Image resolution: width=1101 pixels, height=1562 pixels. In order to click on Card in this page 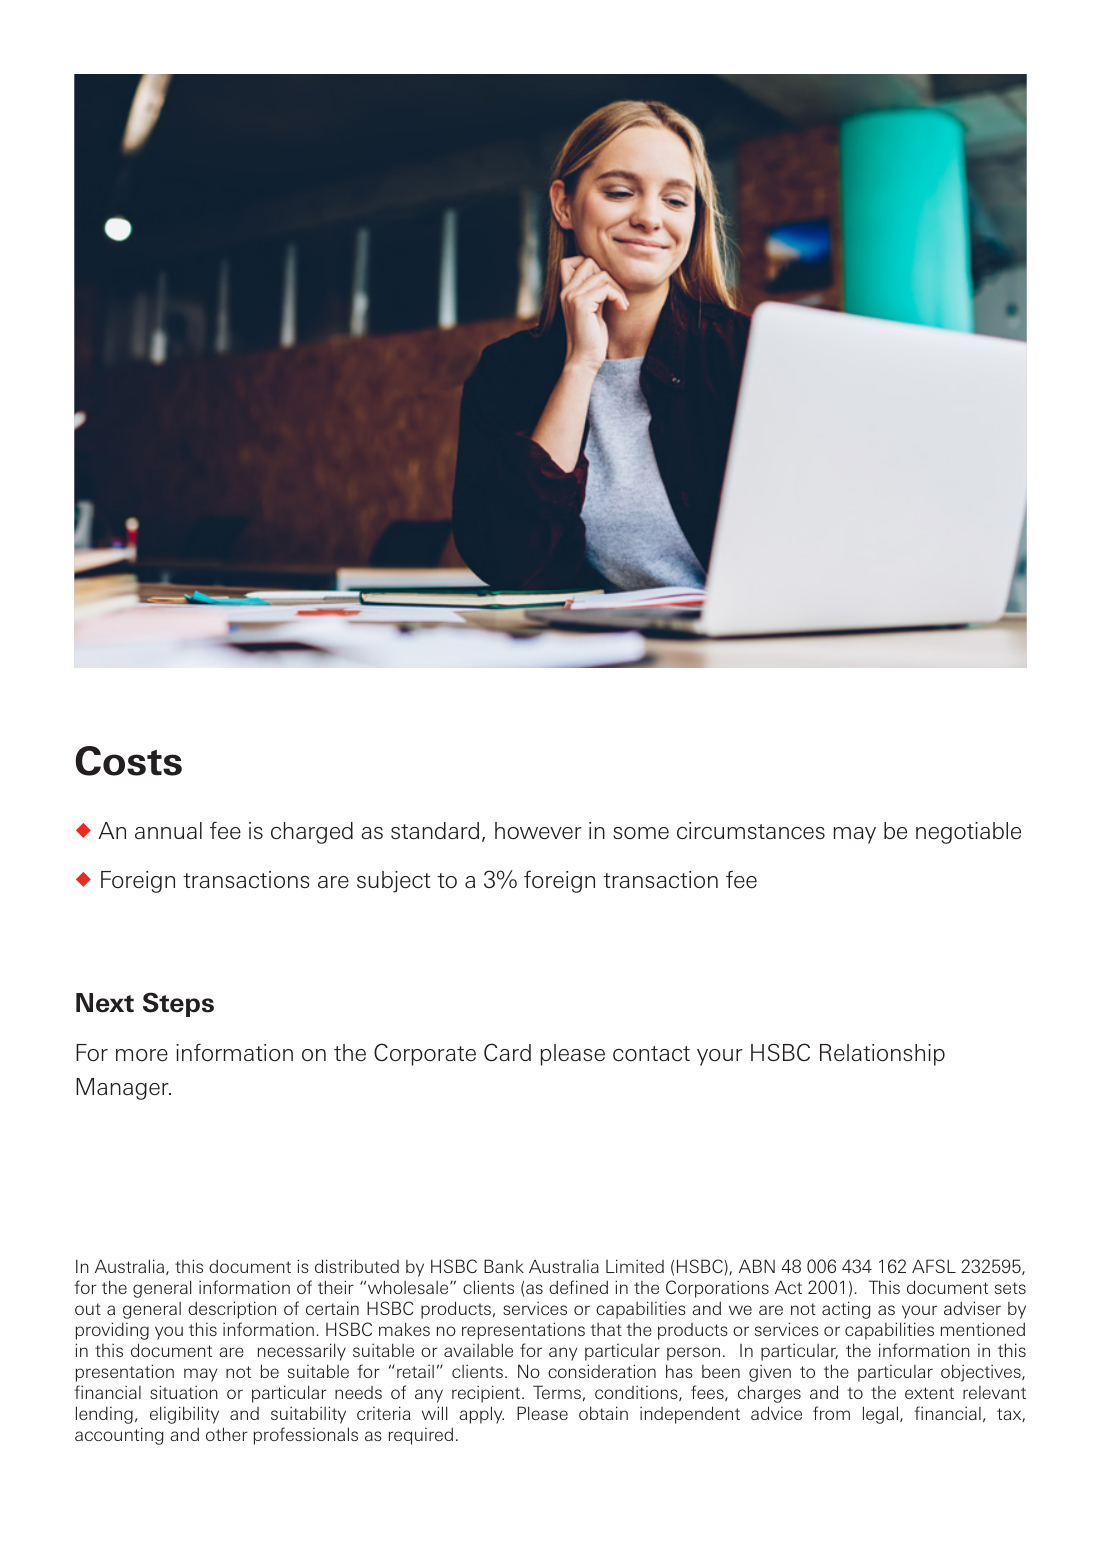, I will do `click(507, 1052)`.
